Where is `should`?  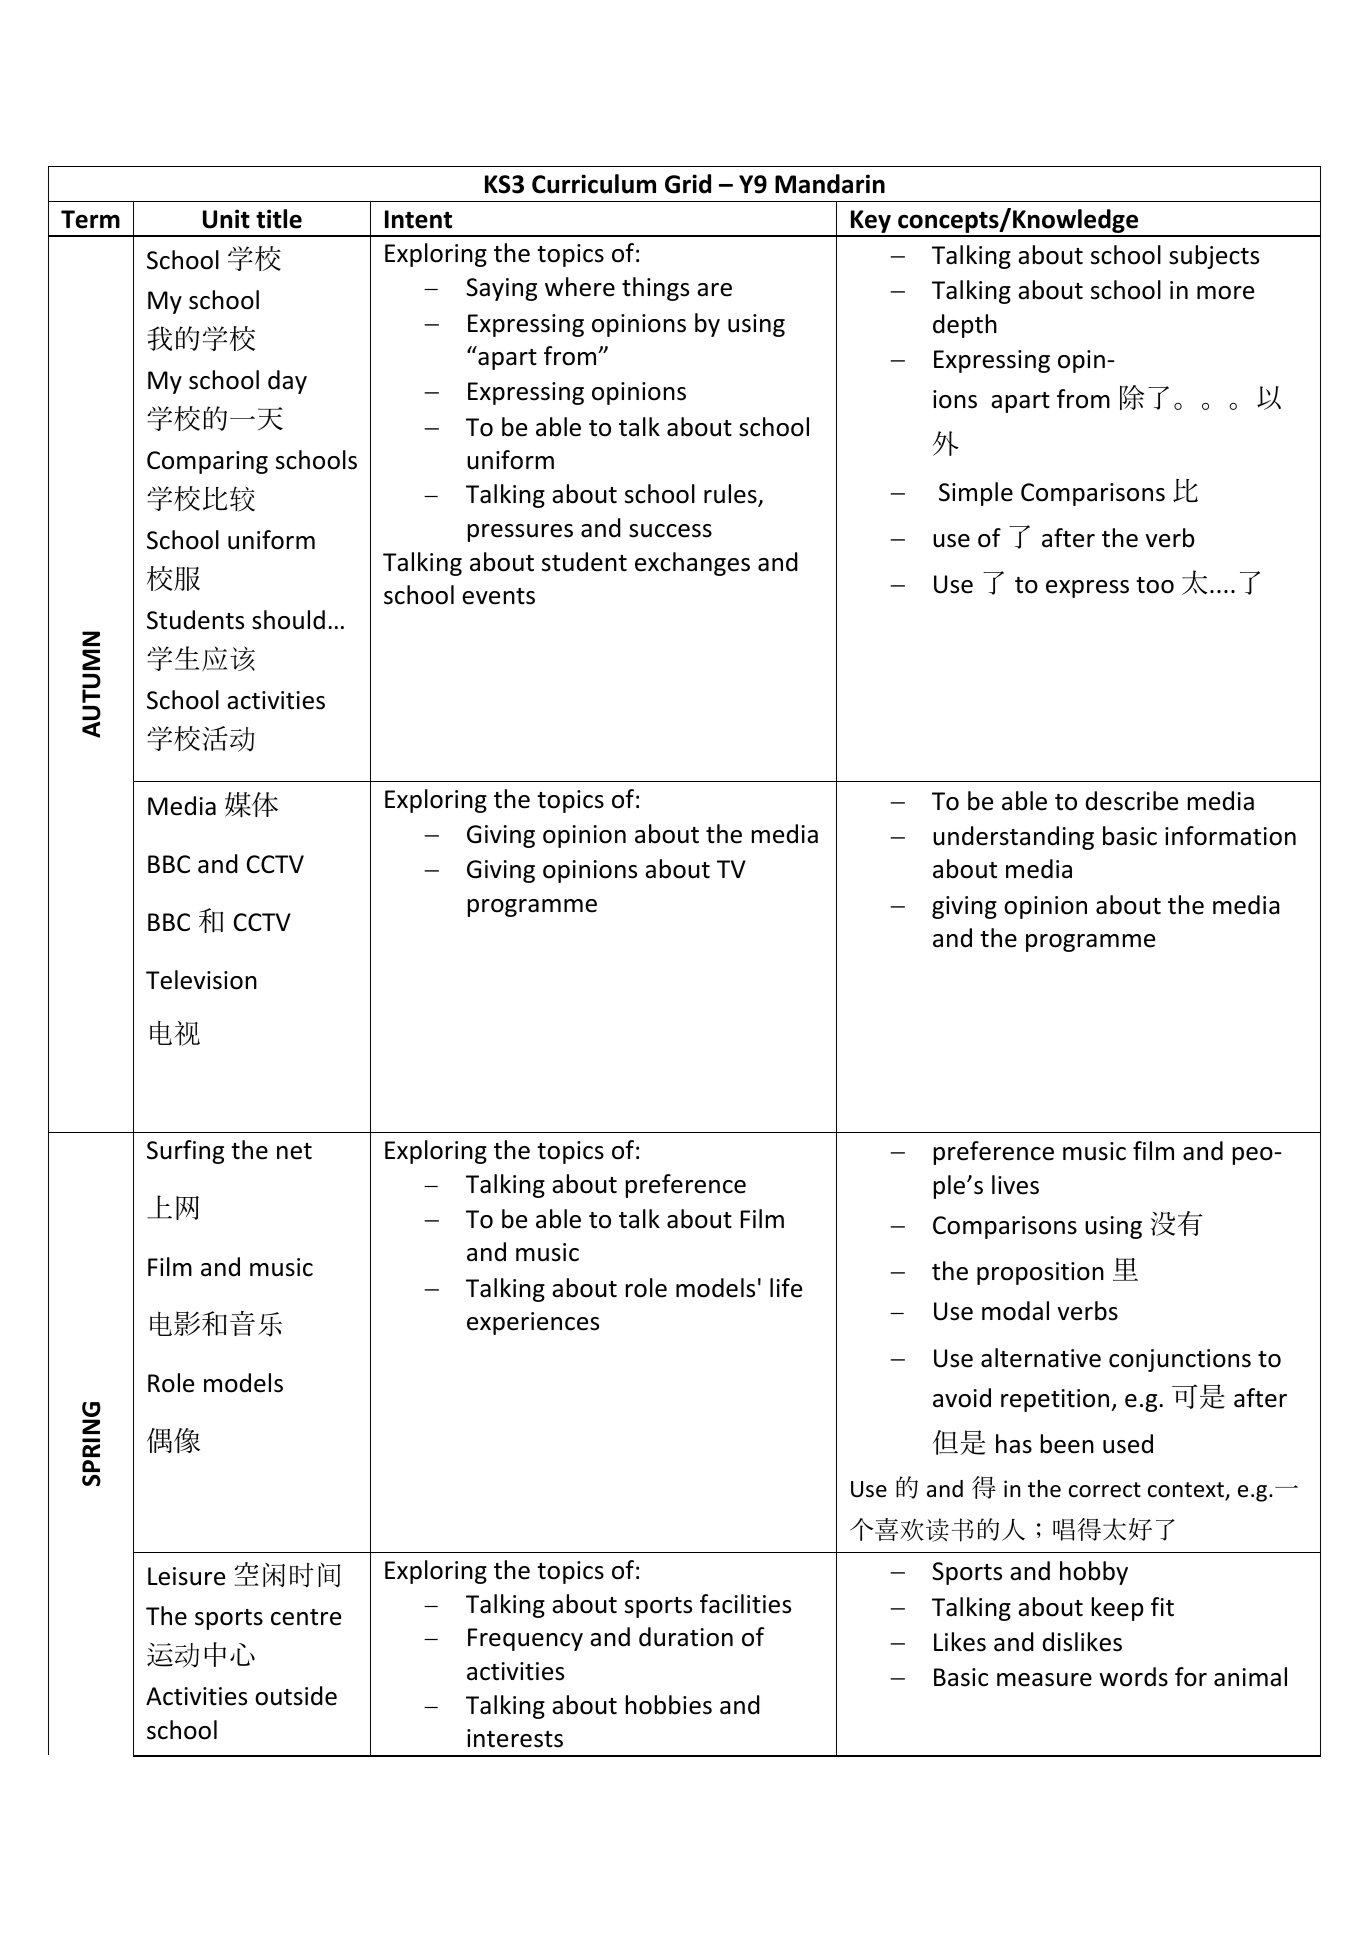 should is located at coordinates (288, 620).
